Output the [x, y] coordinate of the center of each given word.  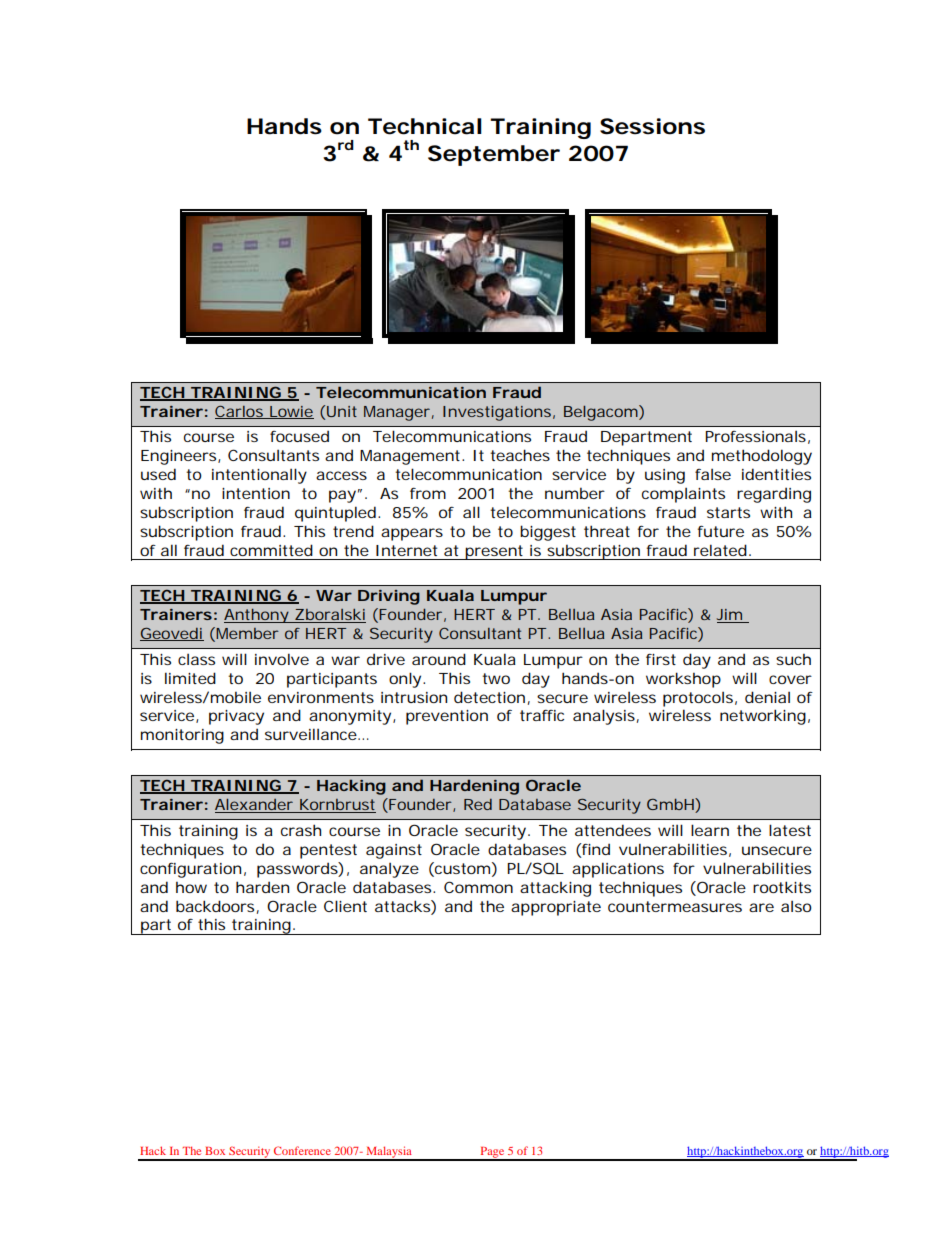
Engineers [178, 457]
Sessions [652, 126]
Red [478, 804]
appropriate [556, 908]
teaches [520, 455]
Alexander [255, 806]
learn [710, 830]
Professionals [755, 436]
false [713, 474]
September [494, 155]
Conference [302, 1150]
